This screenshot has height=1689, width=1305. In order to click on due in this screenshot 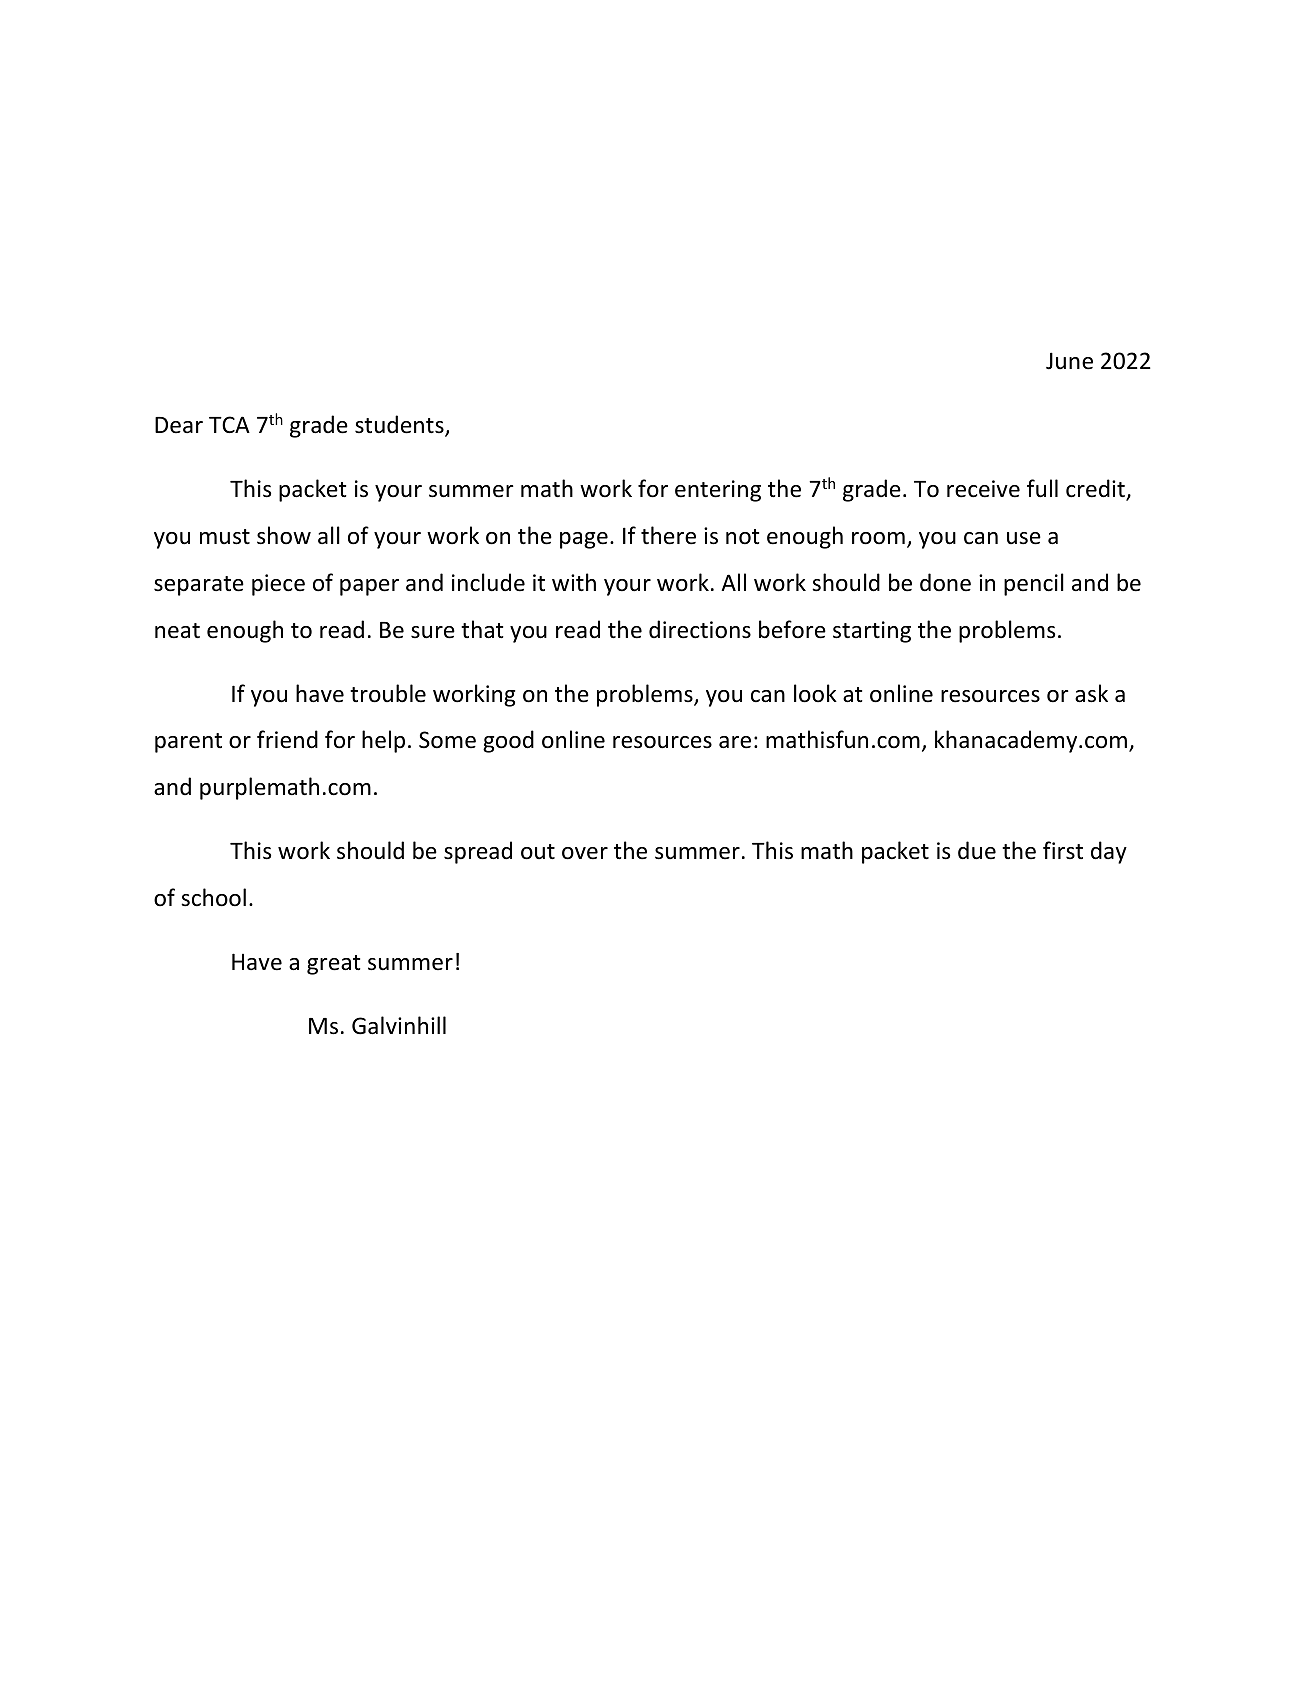, I will do `click(977, 850)`.
